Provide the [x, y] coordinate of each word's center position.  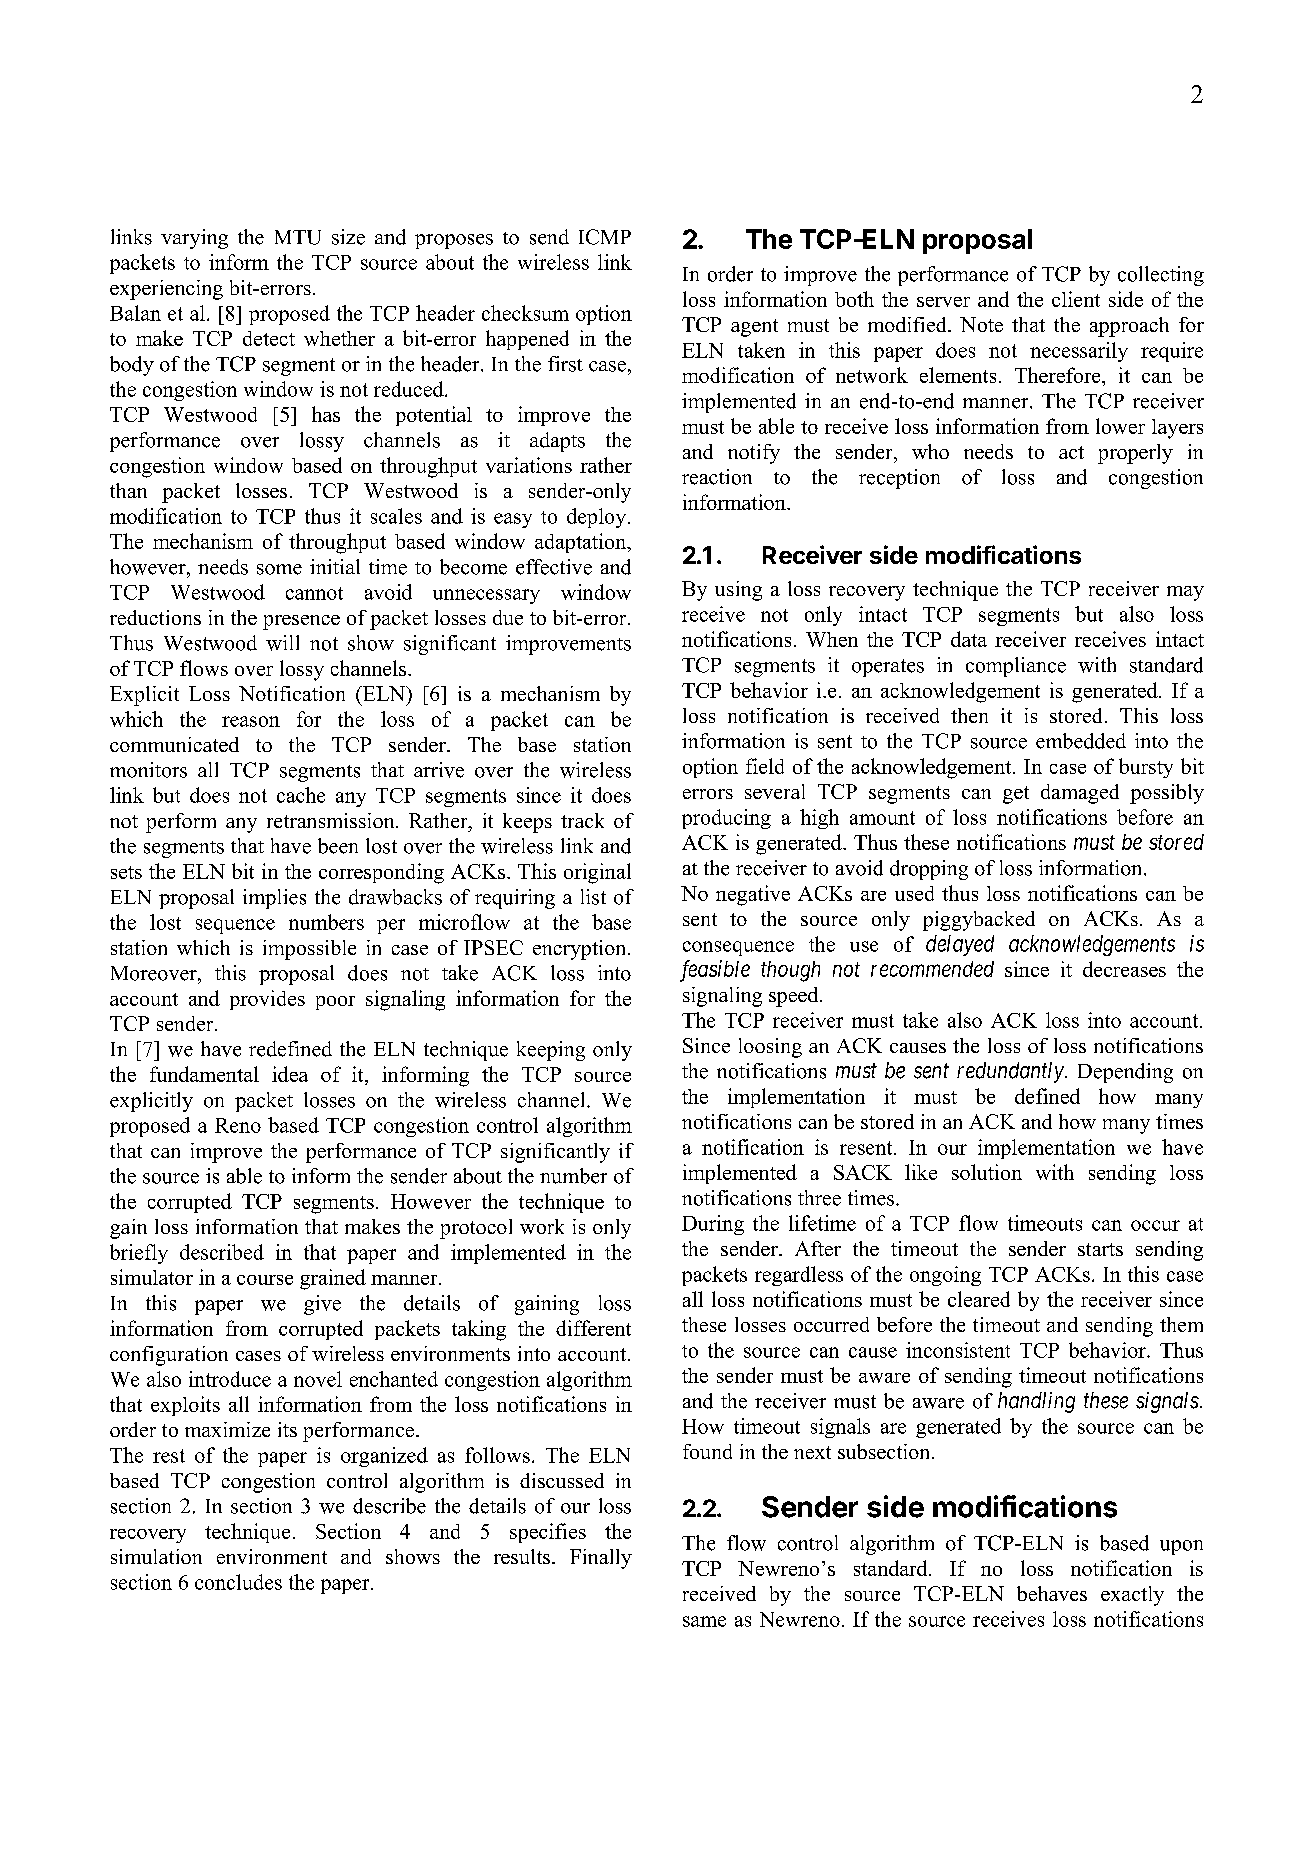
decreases [1124, 969]
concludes [238, 1582]
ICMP [605, 237]
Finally [601, 1559]
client [1076, 299]
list [593, 897]
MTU [298, 237]
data [969, 639]
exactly [1132, 1596]
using [738, 591]
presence [301, 622]
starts [1100, 1249]
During [713, 1225]
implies [274, 899]
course [265, 1280]
